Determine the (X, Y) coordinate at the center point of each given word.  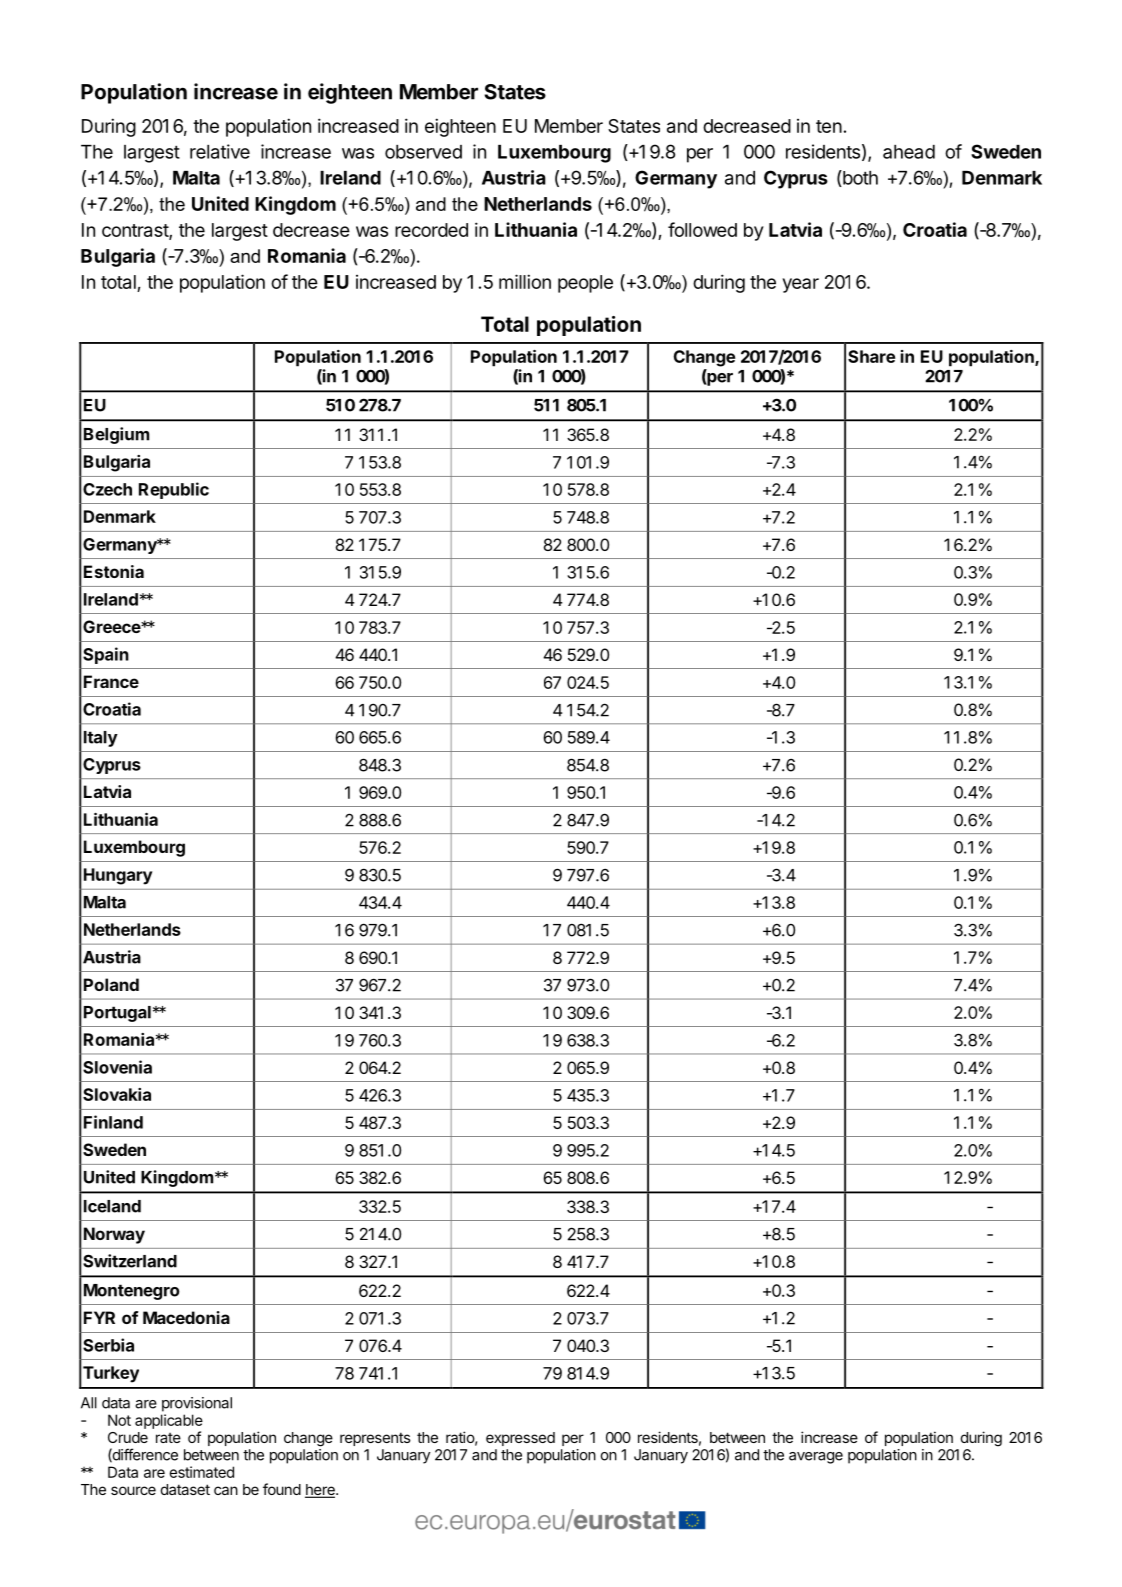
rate (168, 1438)
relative (220, 151)
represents (375, 1439)
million (525, 281)
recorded (431, 230)
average (816, 1458)
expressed (520, 1439)
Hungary (118, 876)
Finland (113, 1122)
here (321, 1491)
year (800, 285)
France (111, 681)
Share (871, 356)
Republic (174, 490)
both (859, 178)
